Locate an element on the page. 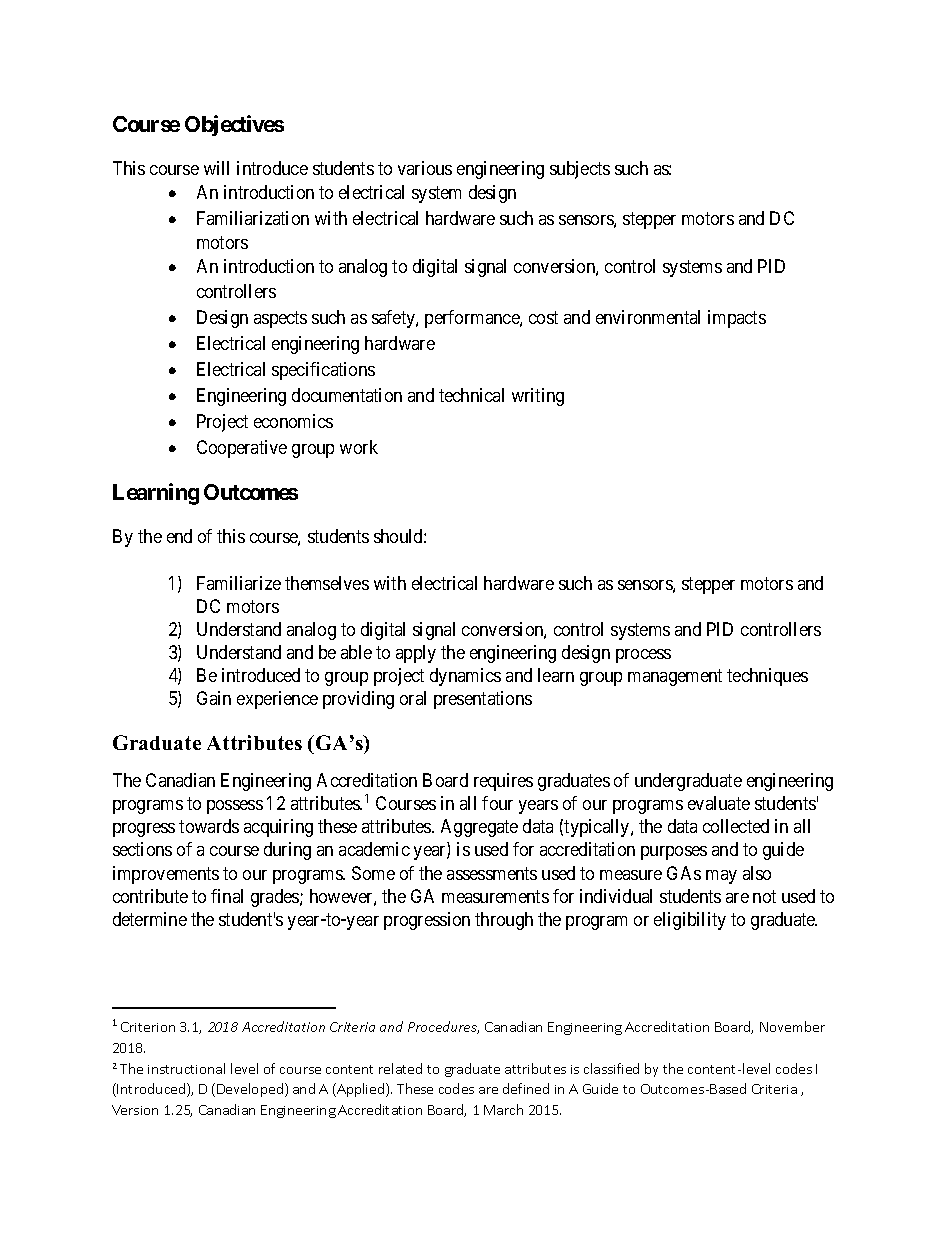  final is located at coordinates (227, 896).
